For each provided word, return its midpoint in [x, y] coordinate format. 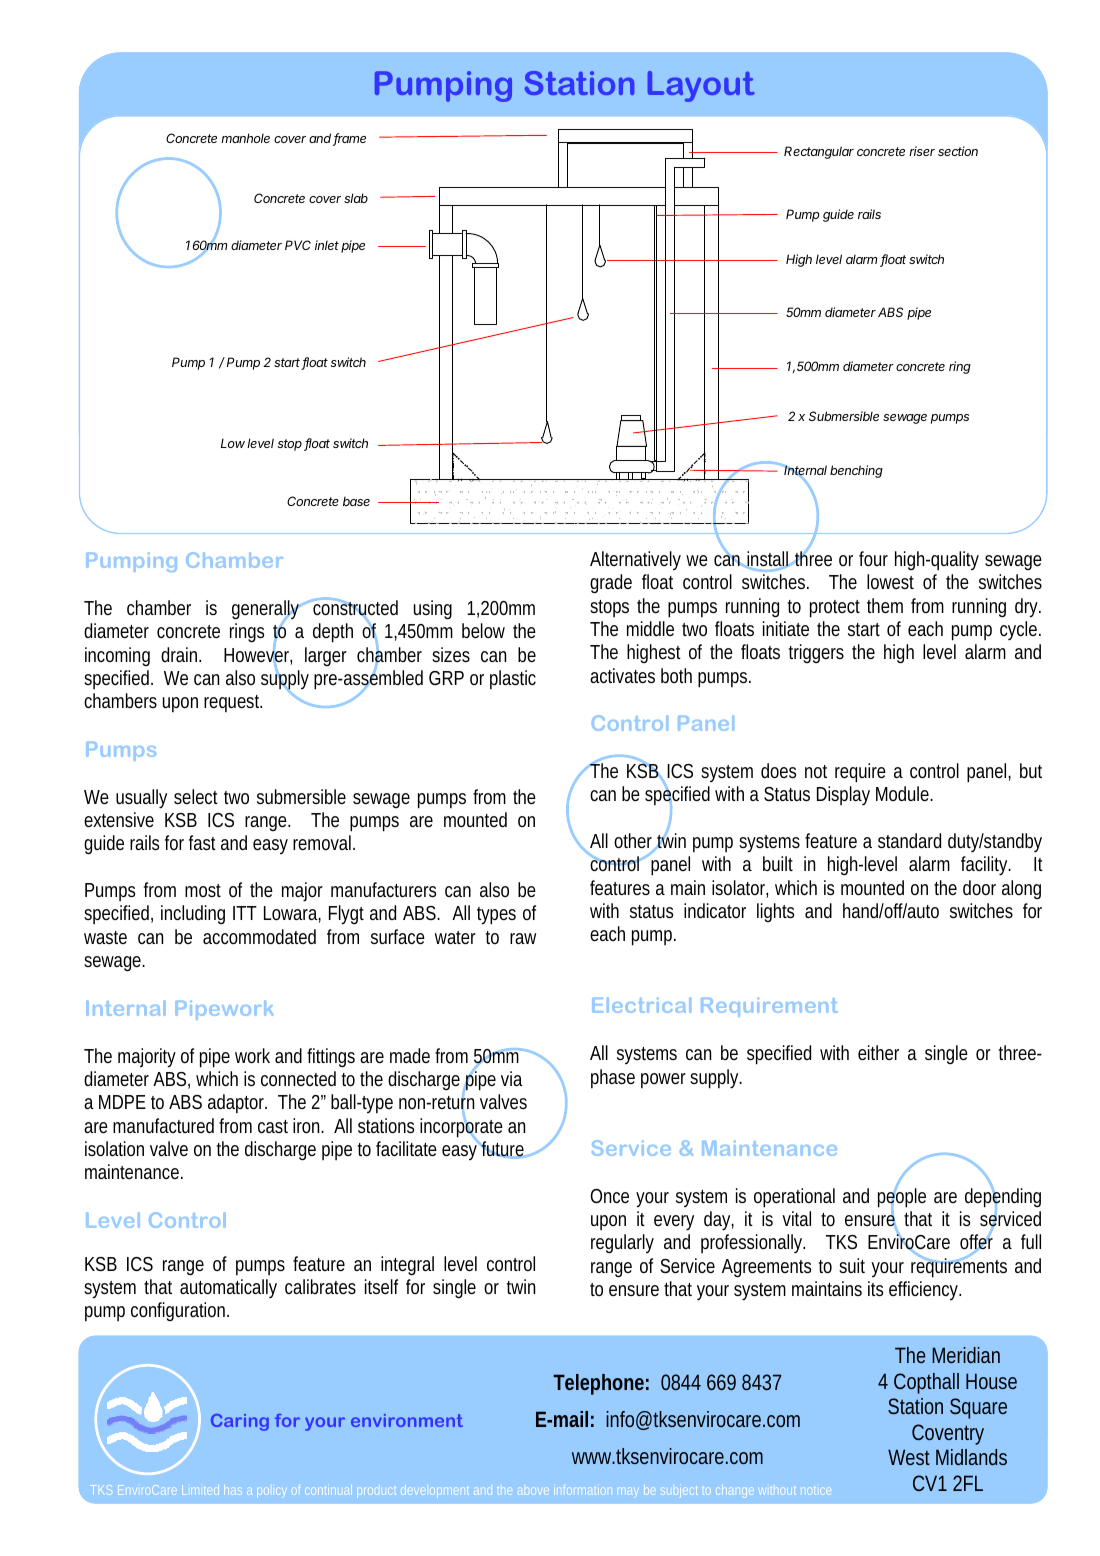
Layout [701, 86]
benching [856, 471]
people [902, 1198]
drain [181, 654]
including [193, 914]
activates [622, 675]
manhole [245, 138]
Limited [200, 1490]
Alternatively [635, 560]
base [356, 501]
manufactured [163, 1125]
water [455, 937]
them [885, 605]
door [979, 887]
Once [610, 1196]
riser [922, 151]
